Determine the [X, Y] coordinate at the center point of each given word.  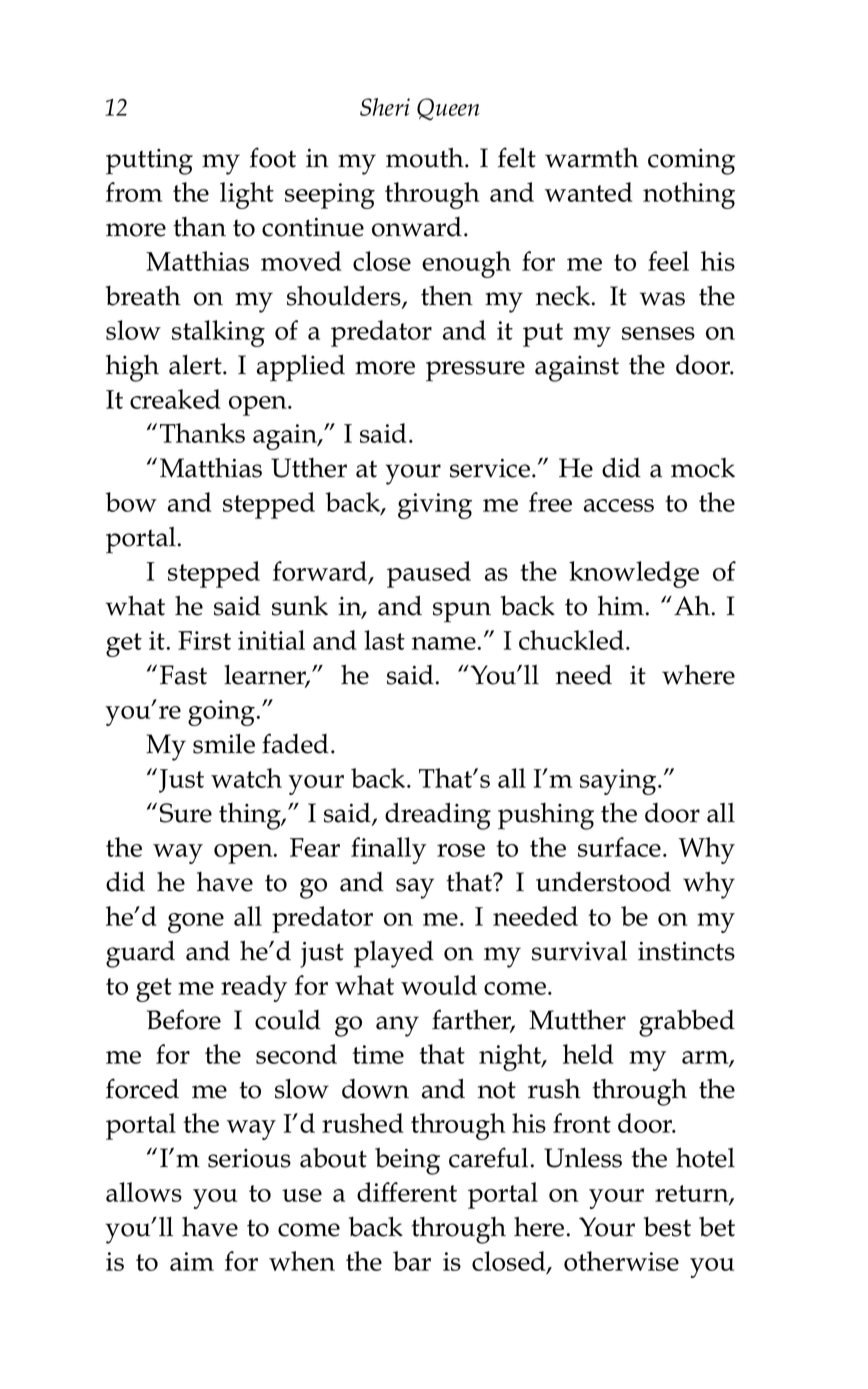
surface [619, 847]
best [667, 1227]
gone [196, 923]
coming [691, 162]
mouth [426, 157]
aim [192, 1261]
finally [388, 850]
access [619, 505]
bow [131, 502]
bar [412, 1261]
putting [149, 162]
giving [435, 506]
